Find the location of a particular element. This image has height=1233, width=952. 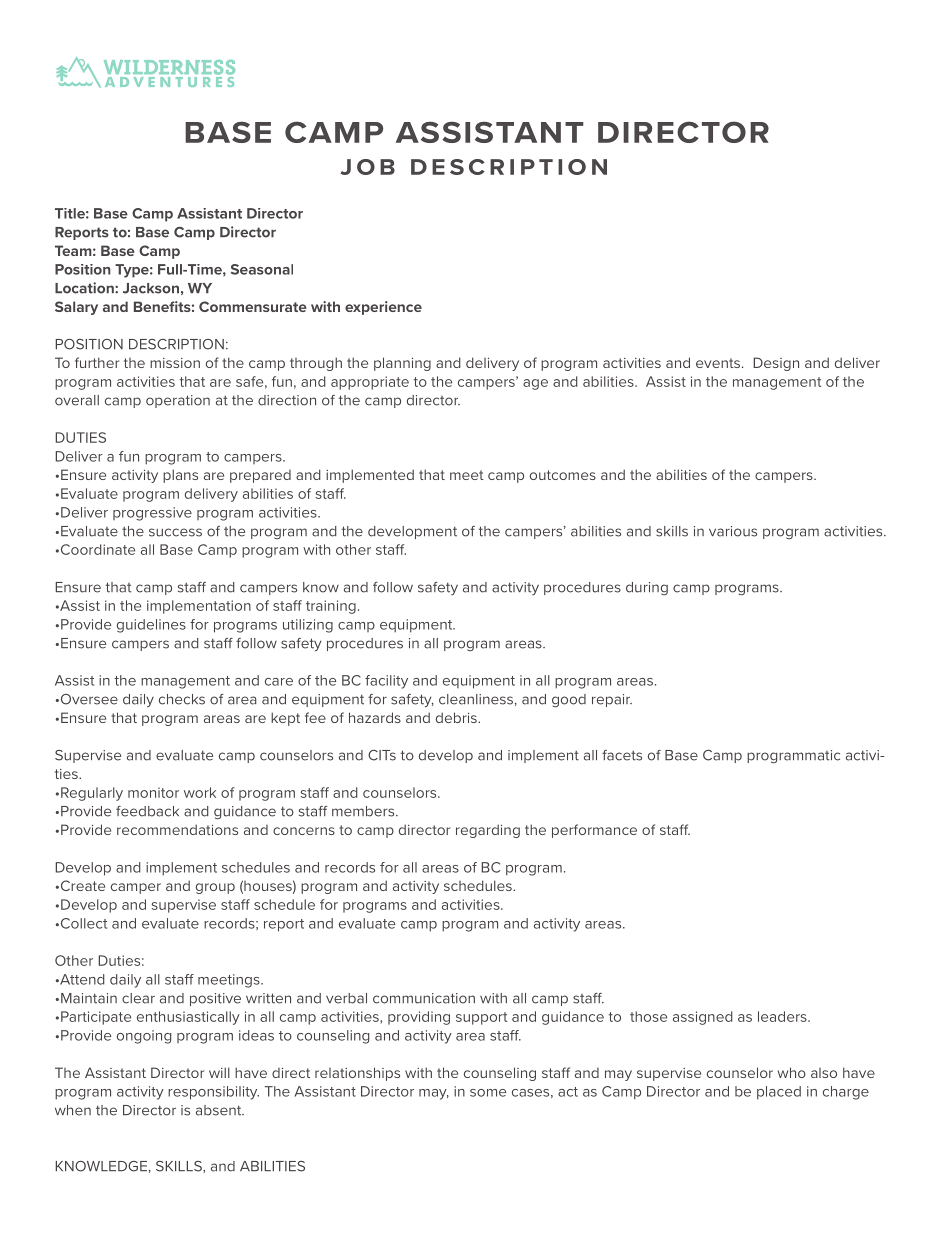

recommendations is located at coordinates (177, 829).
